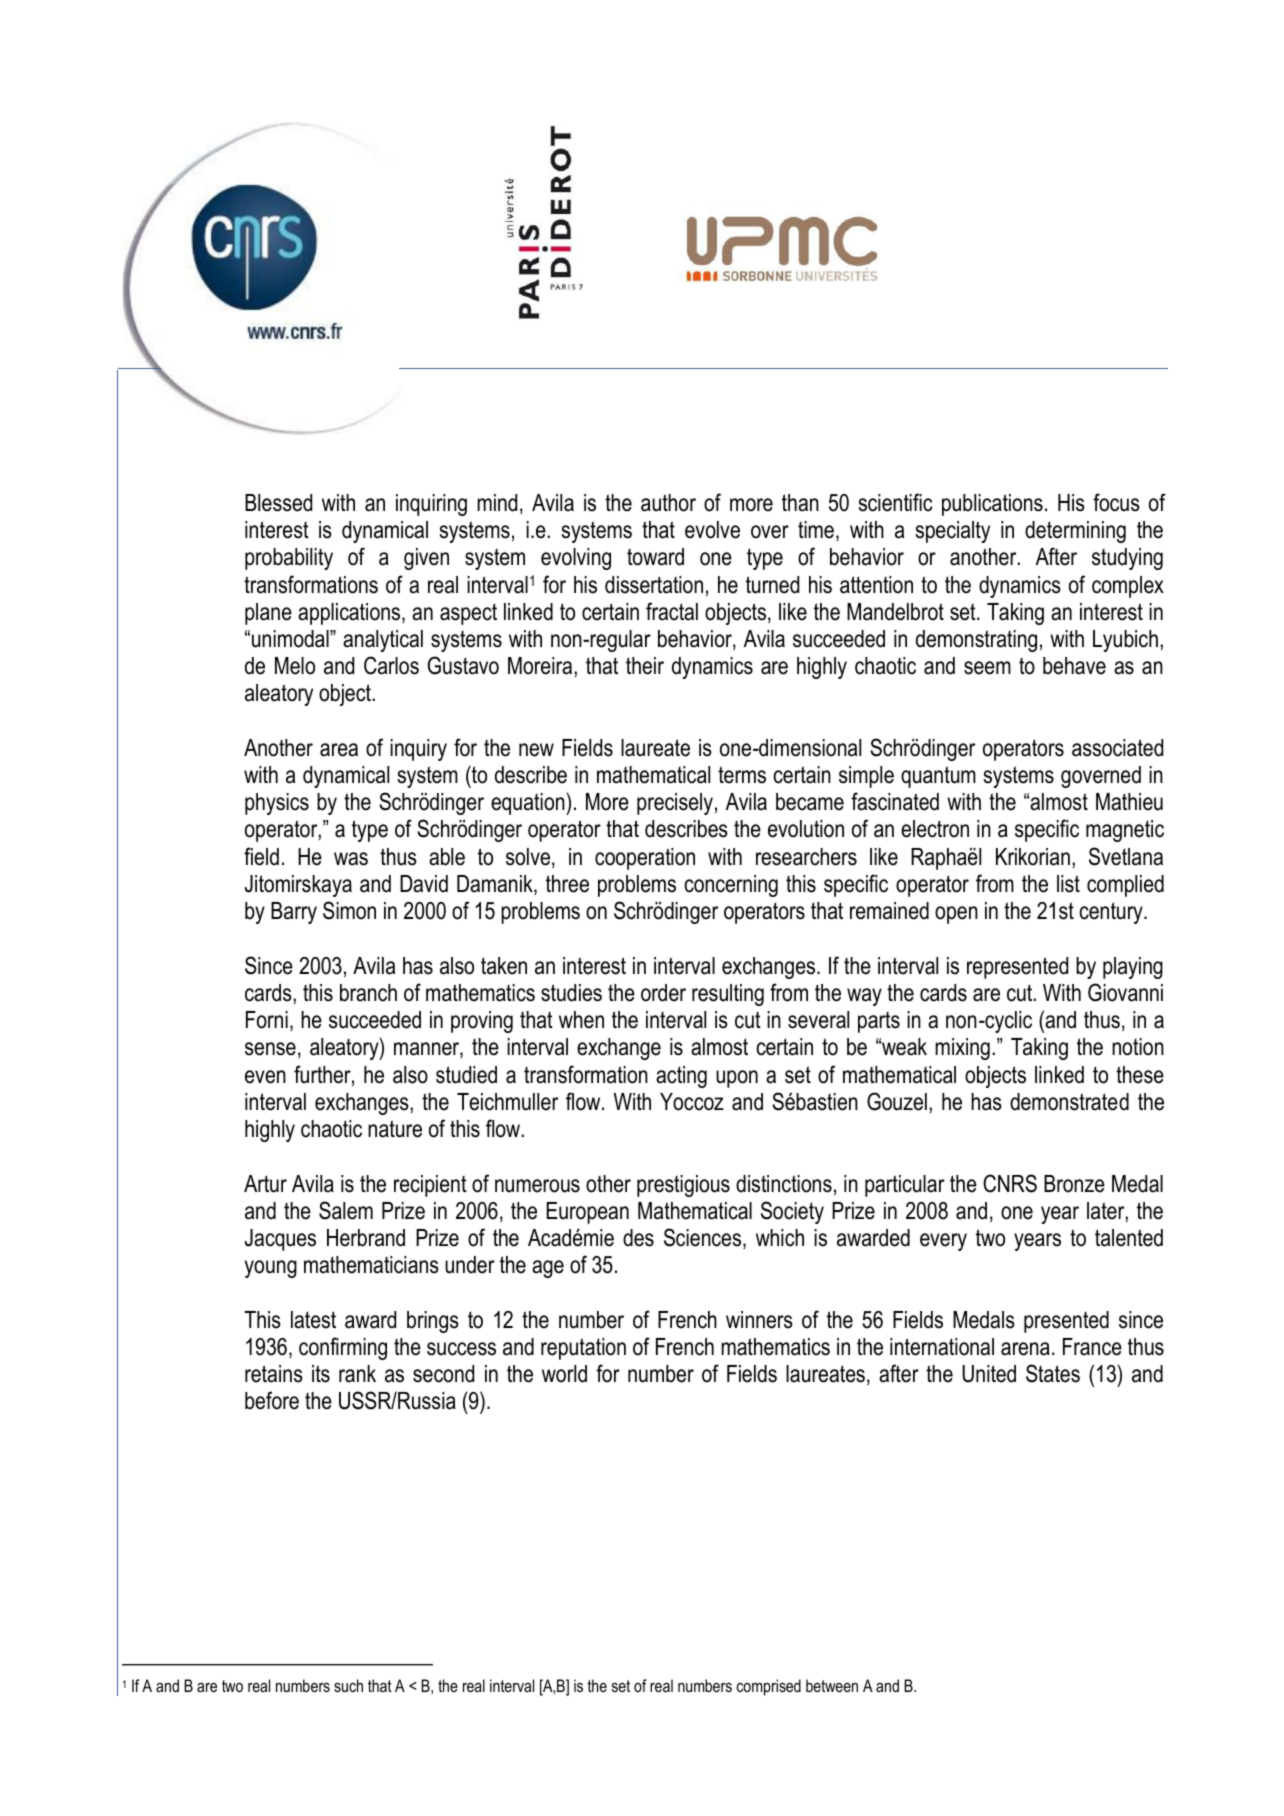 The image size is (1284, 1816). I want to click on mathematicians, so click(371, 1265).
